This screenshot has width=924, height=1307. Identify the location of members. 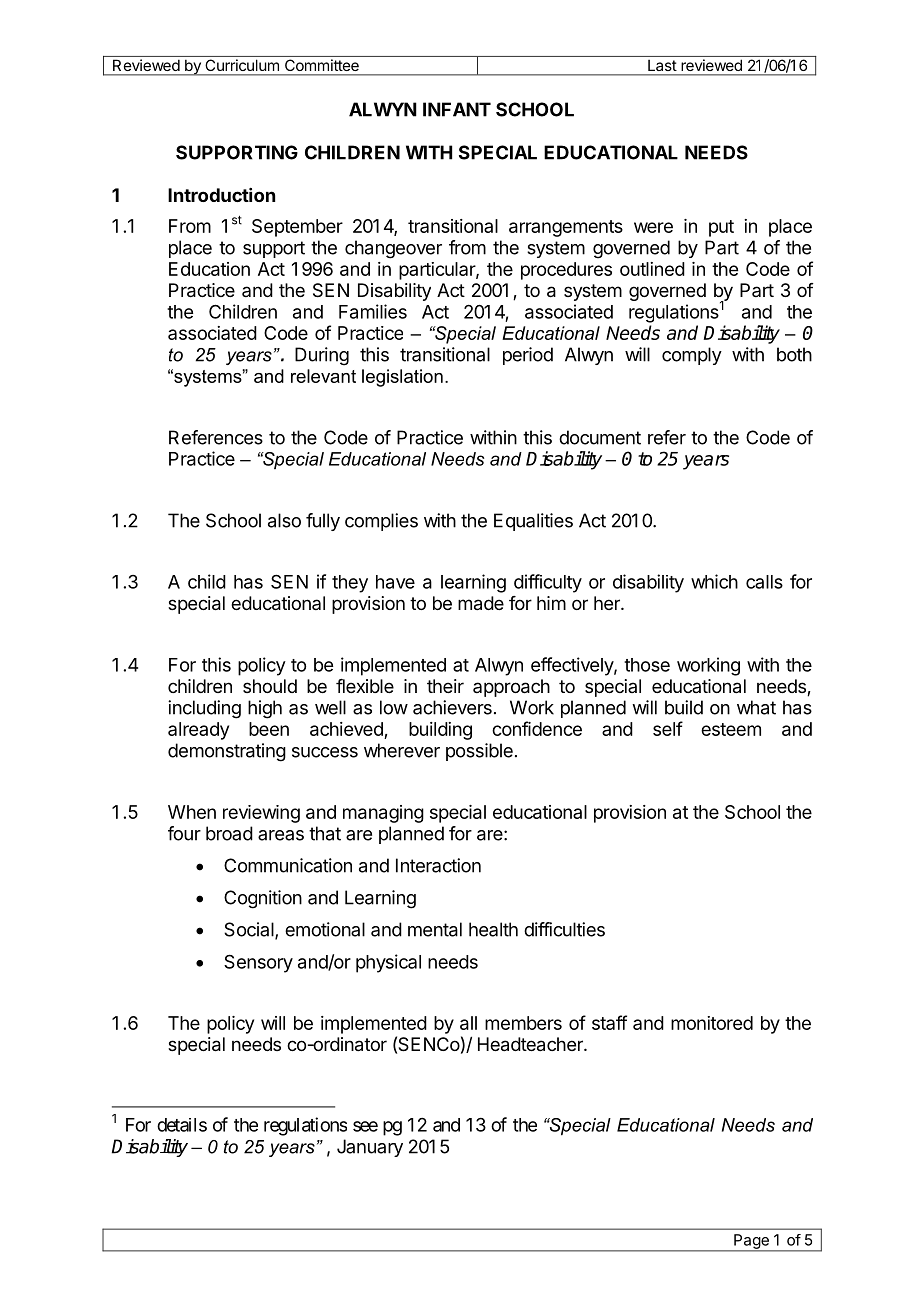
(523, 1023).
